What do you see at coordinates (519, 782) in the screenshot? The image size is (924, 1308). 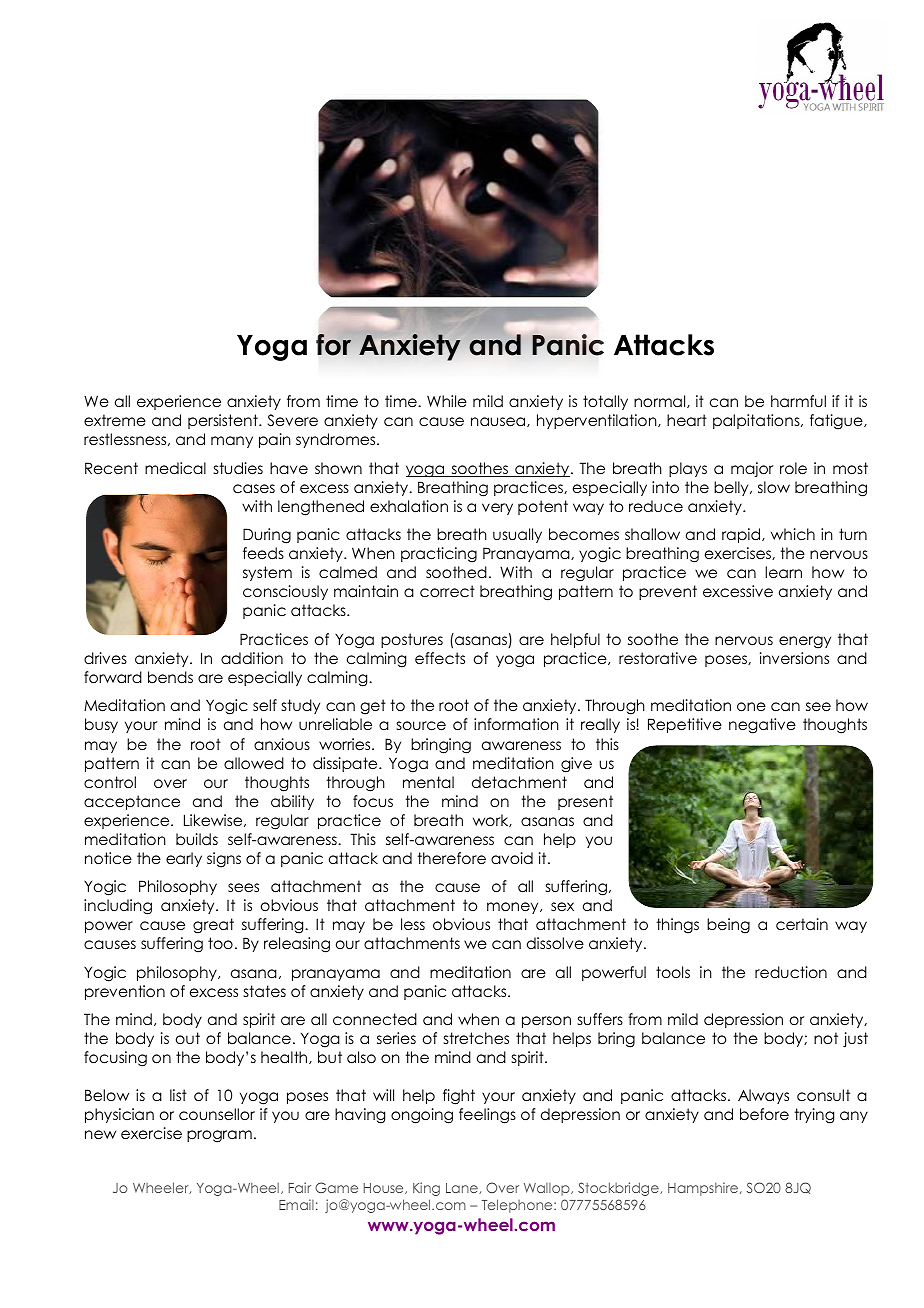 I see `detachment` at bounding box center [519, 782].
